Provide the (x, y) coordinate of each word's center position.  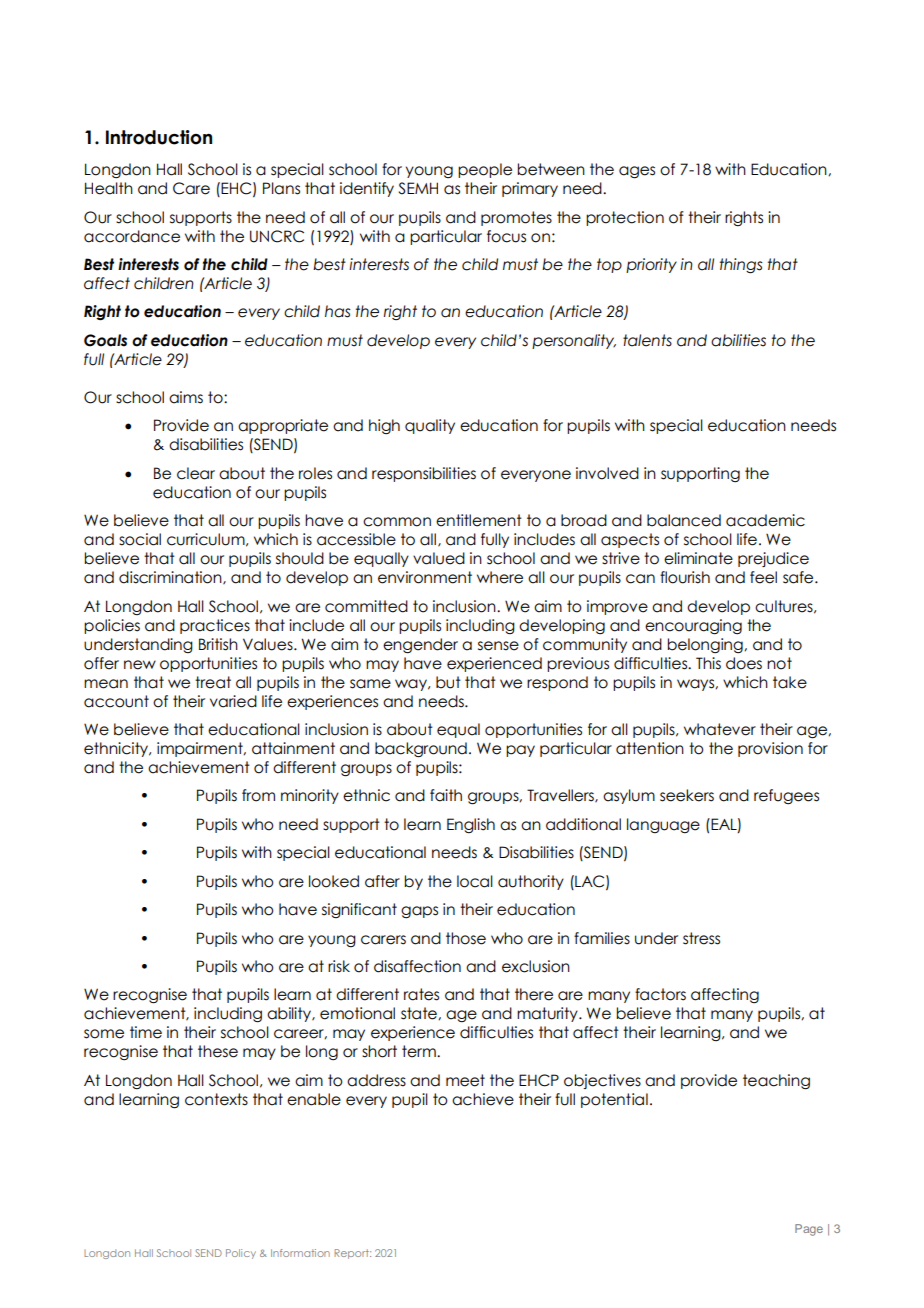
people (485, 170)
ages (637, 172)
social (140, 539)
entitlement (479, 520)
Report (352, 1254)
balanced (684, 520)
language (663, 825)
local (475, 881)
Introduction (159, 137)
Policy (241, 1254)
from (258, 795)
